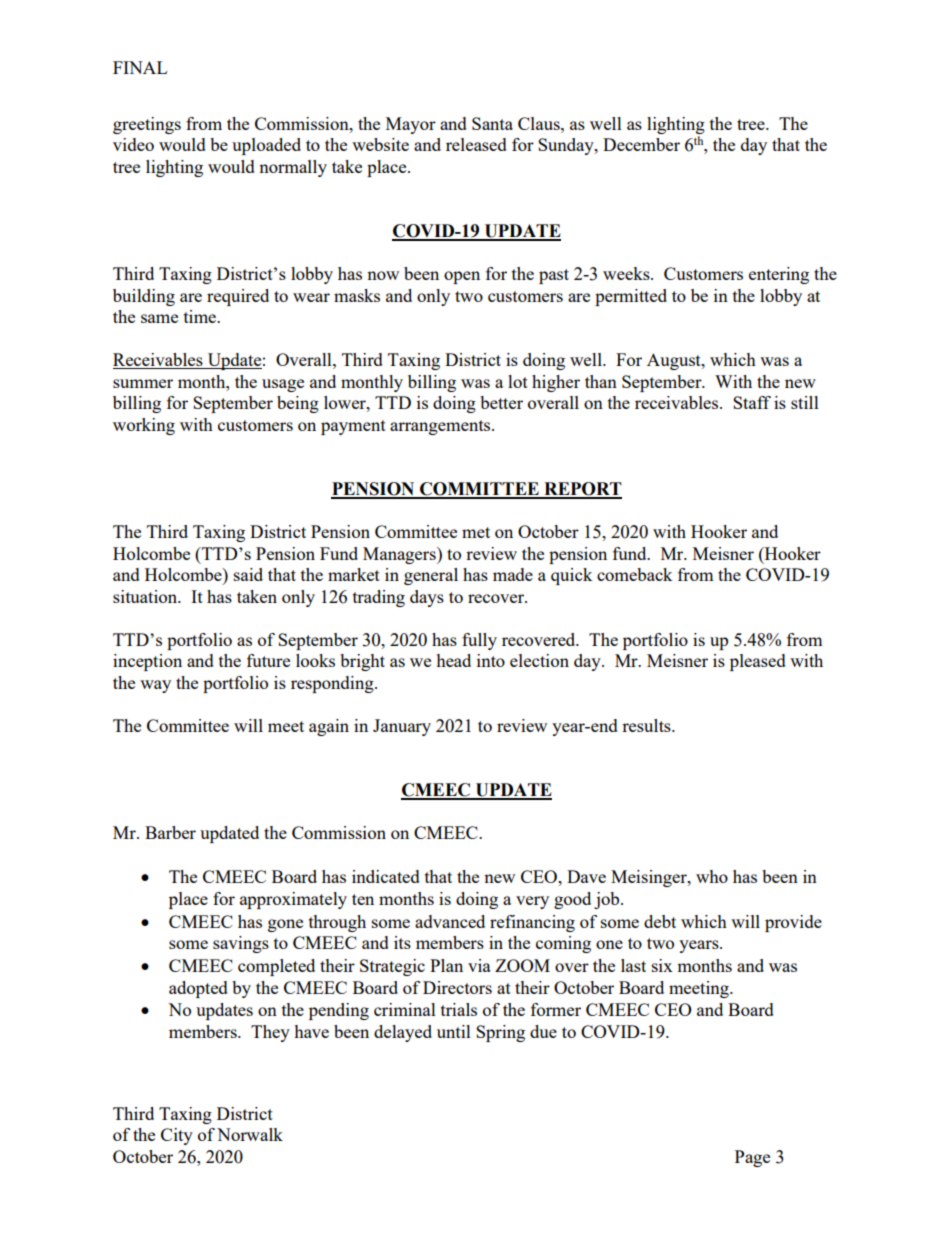  Describe the element at coordinates (641, 144) in the screenshot. I see `December` at that location.
